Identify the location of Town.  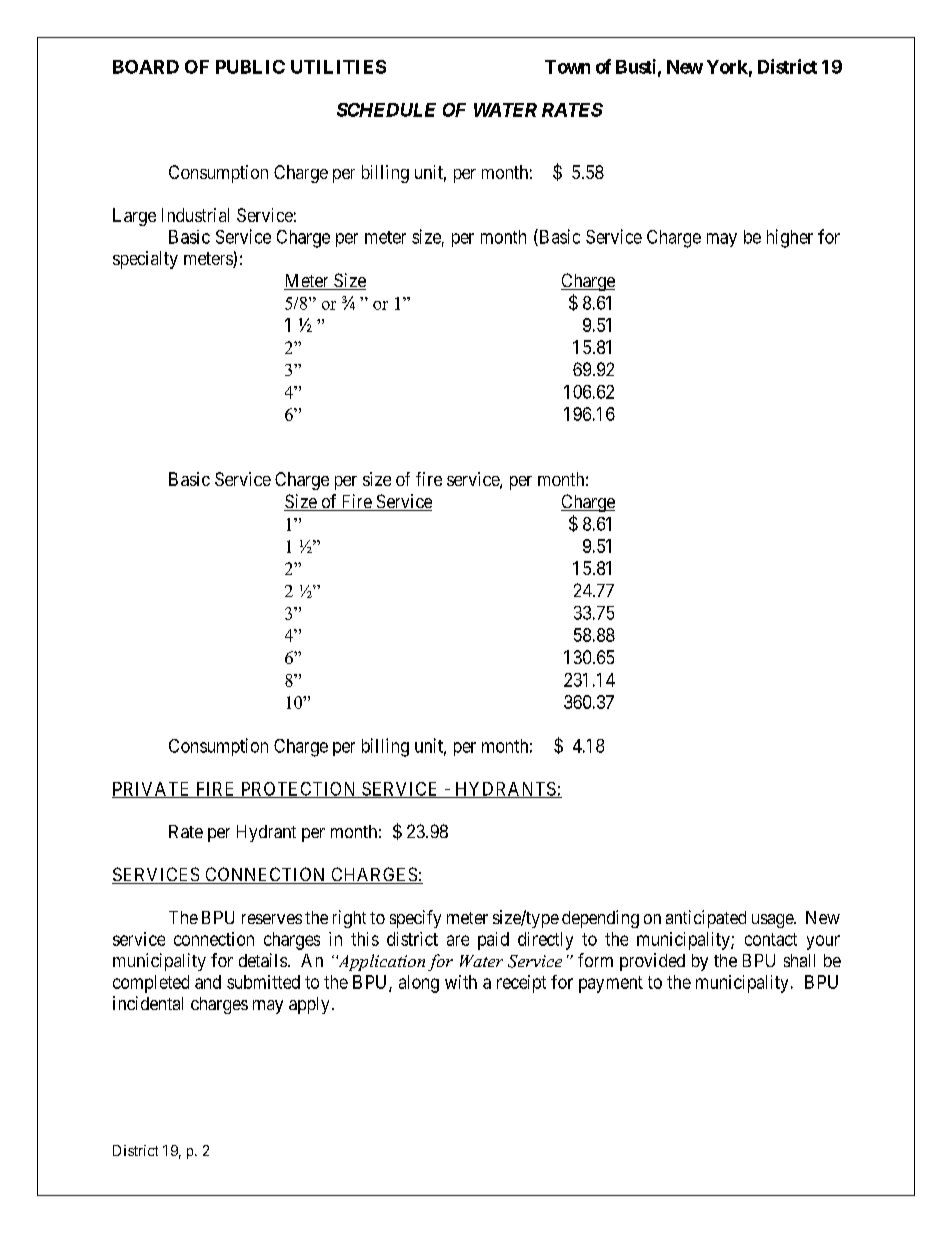
(567, 67).
